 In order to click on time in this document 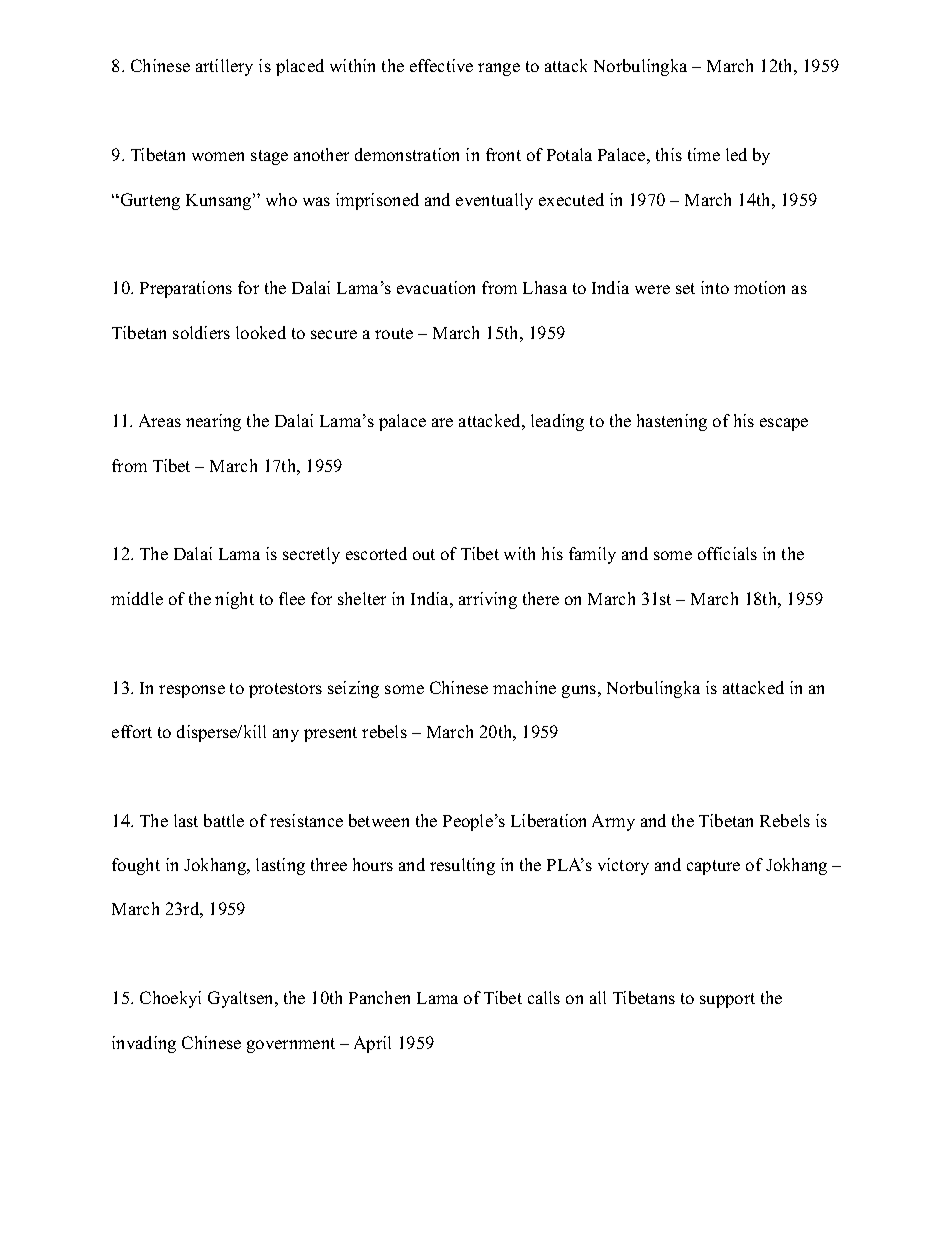, I will do `click(704, 154)`.
